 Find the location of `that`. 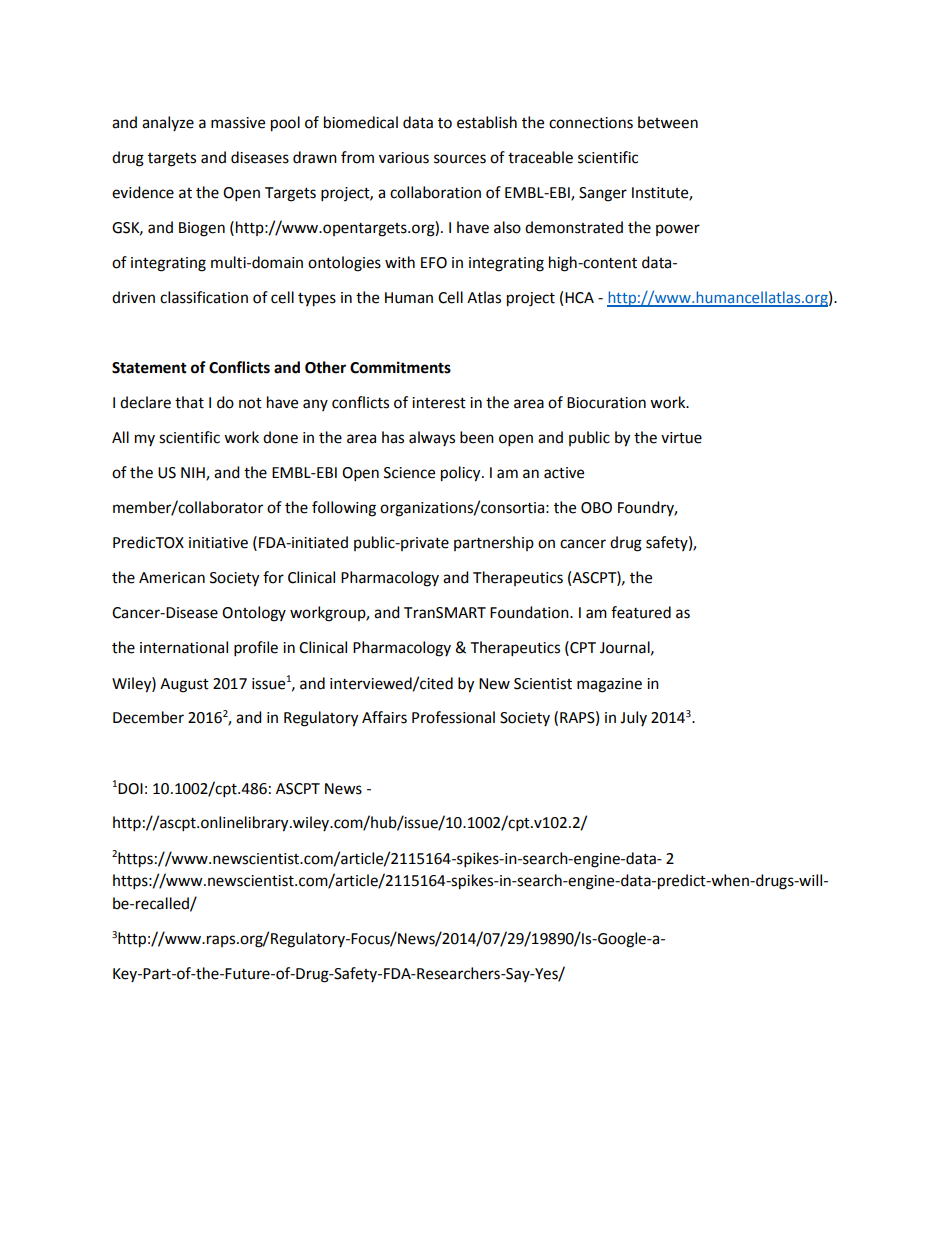

that is located at coordinates (189, 402).
